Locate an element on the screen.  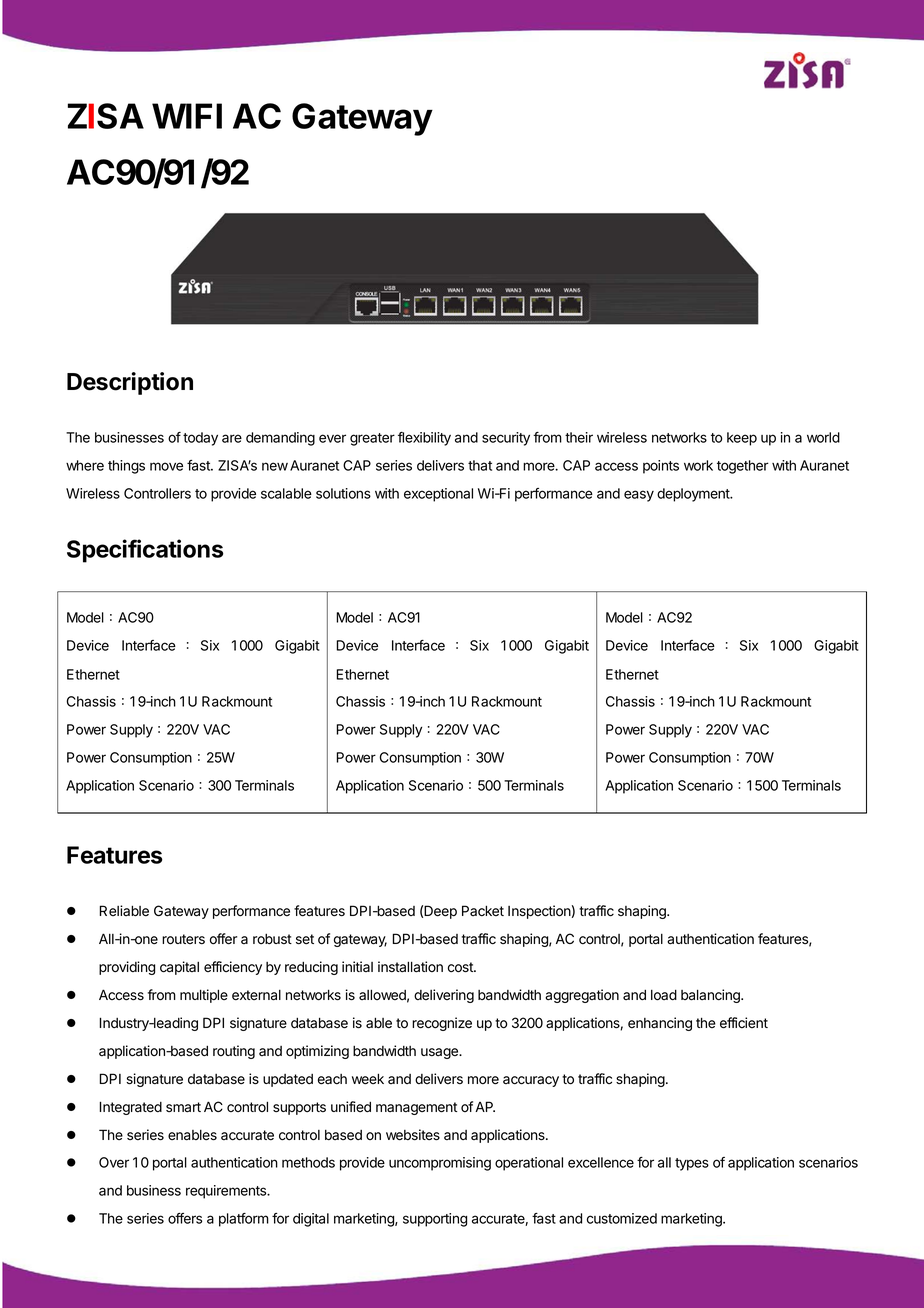
balancing is located at coordinates (711, 996).
